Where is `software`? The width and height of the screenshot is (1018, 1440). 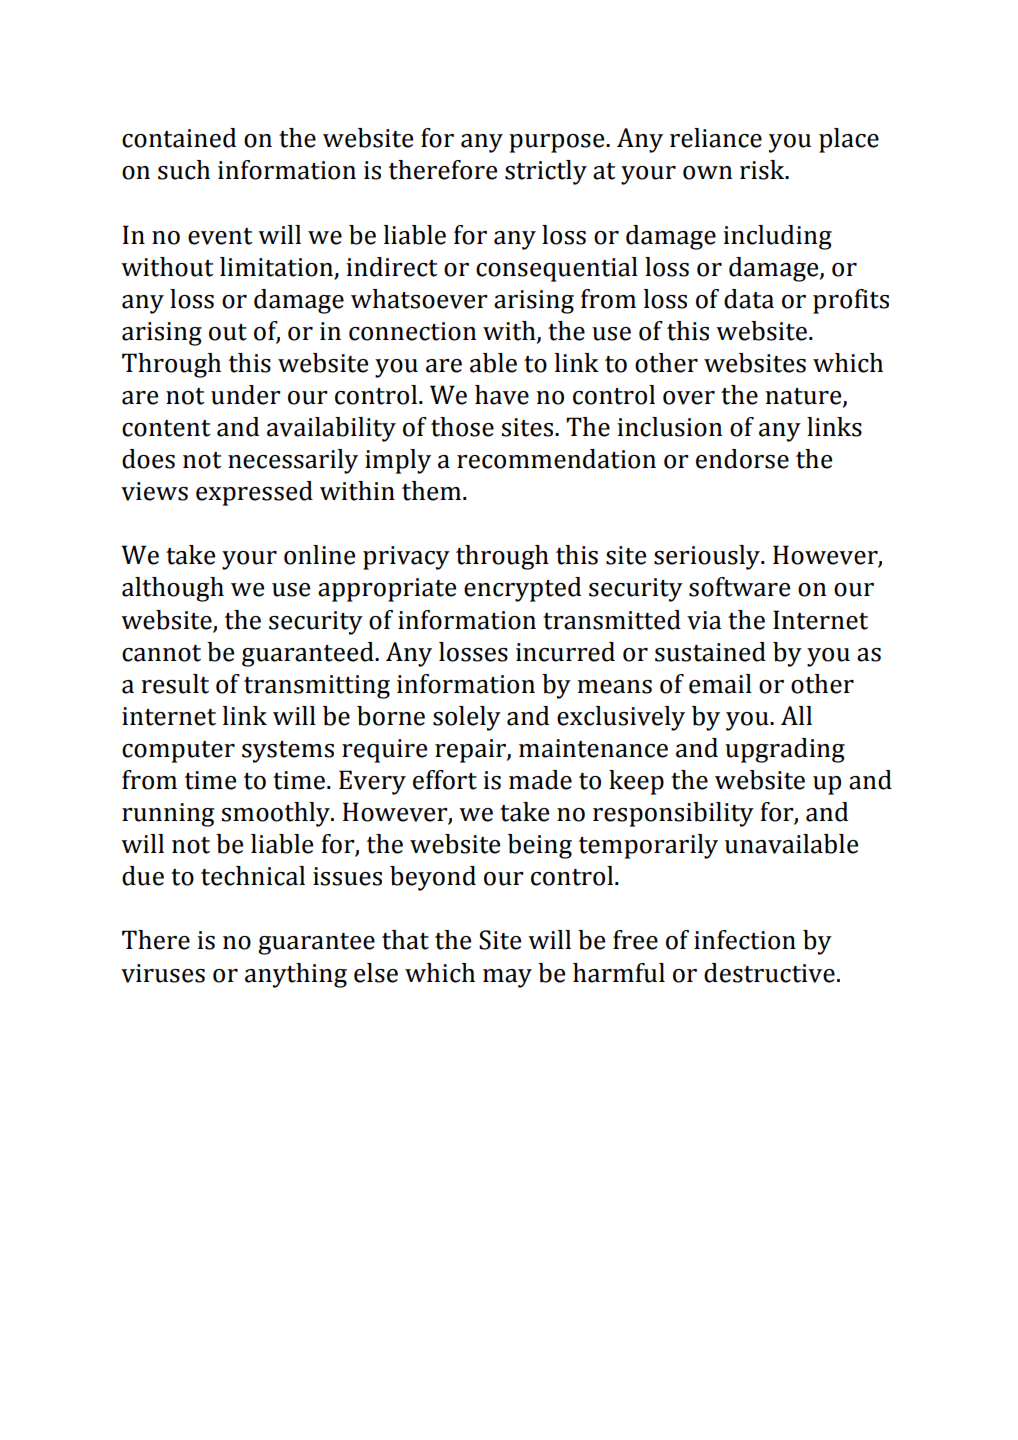 software is located at coordinates (739, 587).
